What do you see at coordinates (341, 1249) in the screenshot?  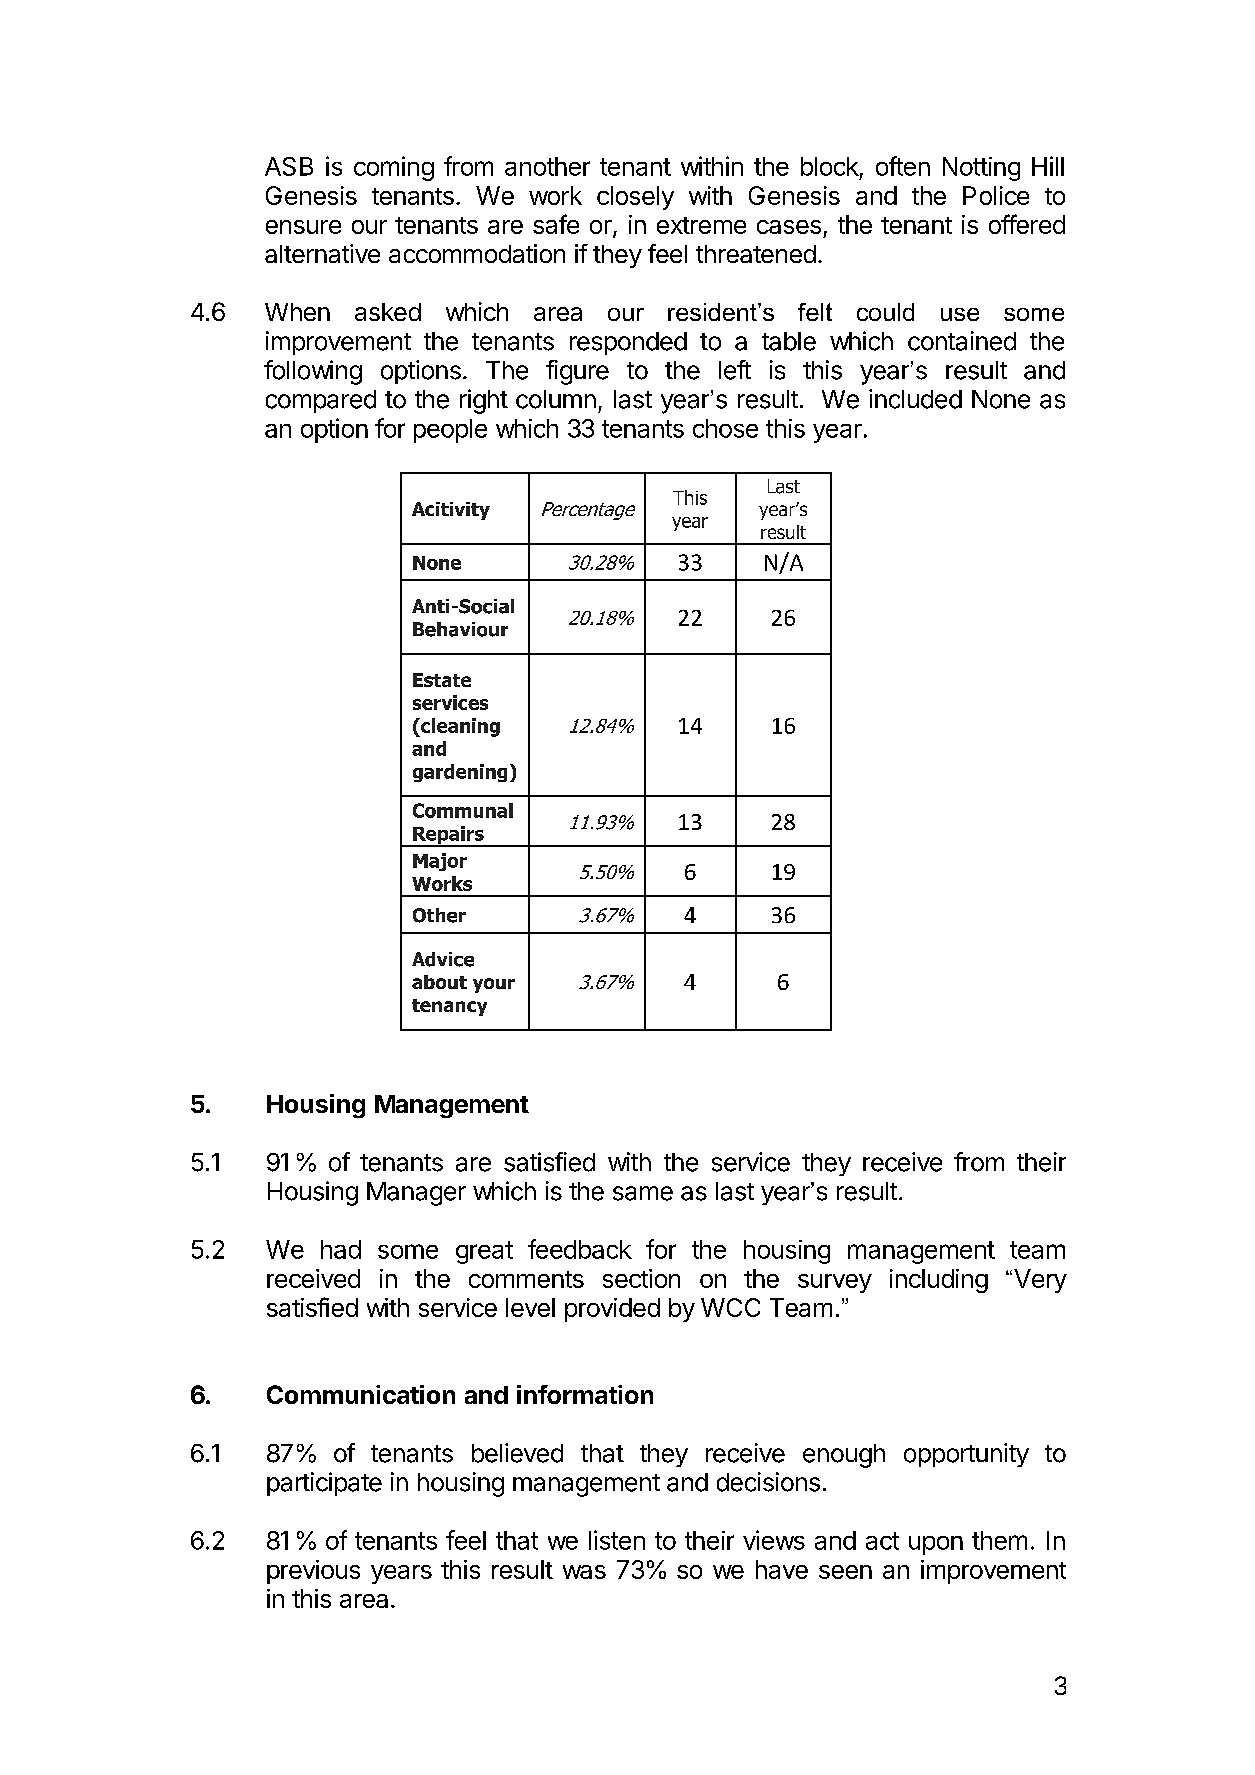 I see `had` at bounding box center [341, 1249].
